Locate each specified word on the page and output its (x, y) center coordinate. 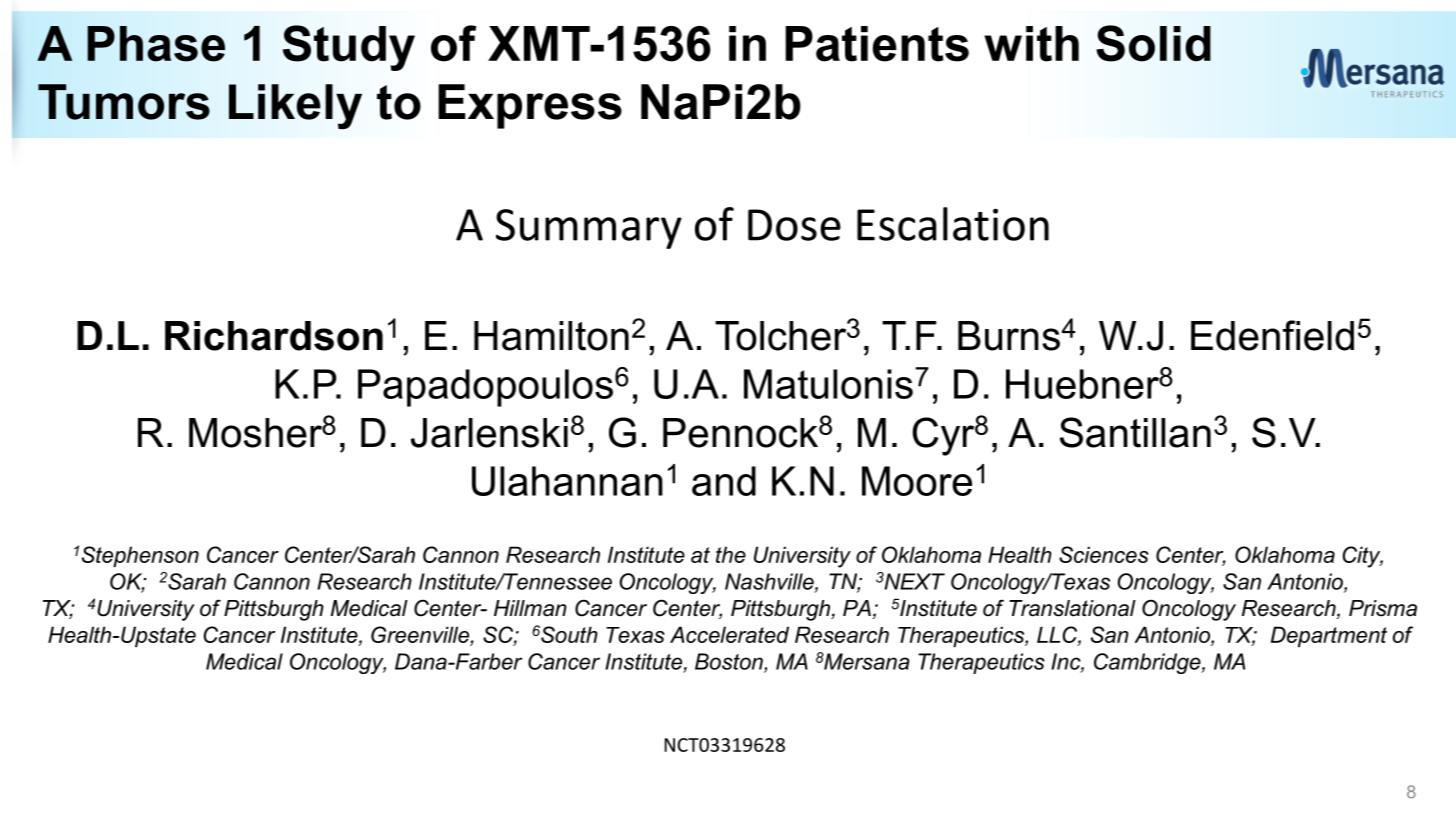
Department (1329, 636)
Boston (730, 662)
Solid (1153, 43)
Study (349, 48)
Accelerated (729, 634)
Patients (877, 44)
